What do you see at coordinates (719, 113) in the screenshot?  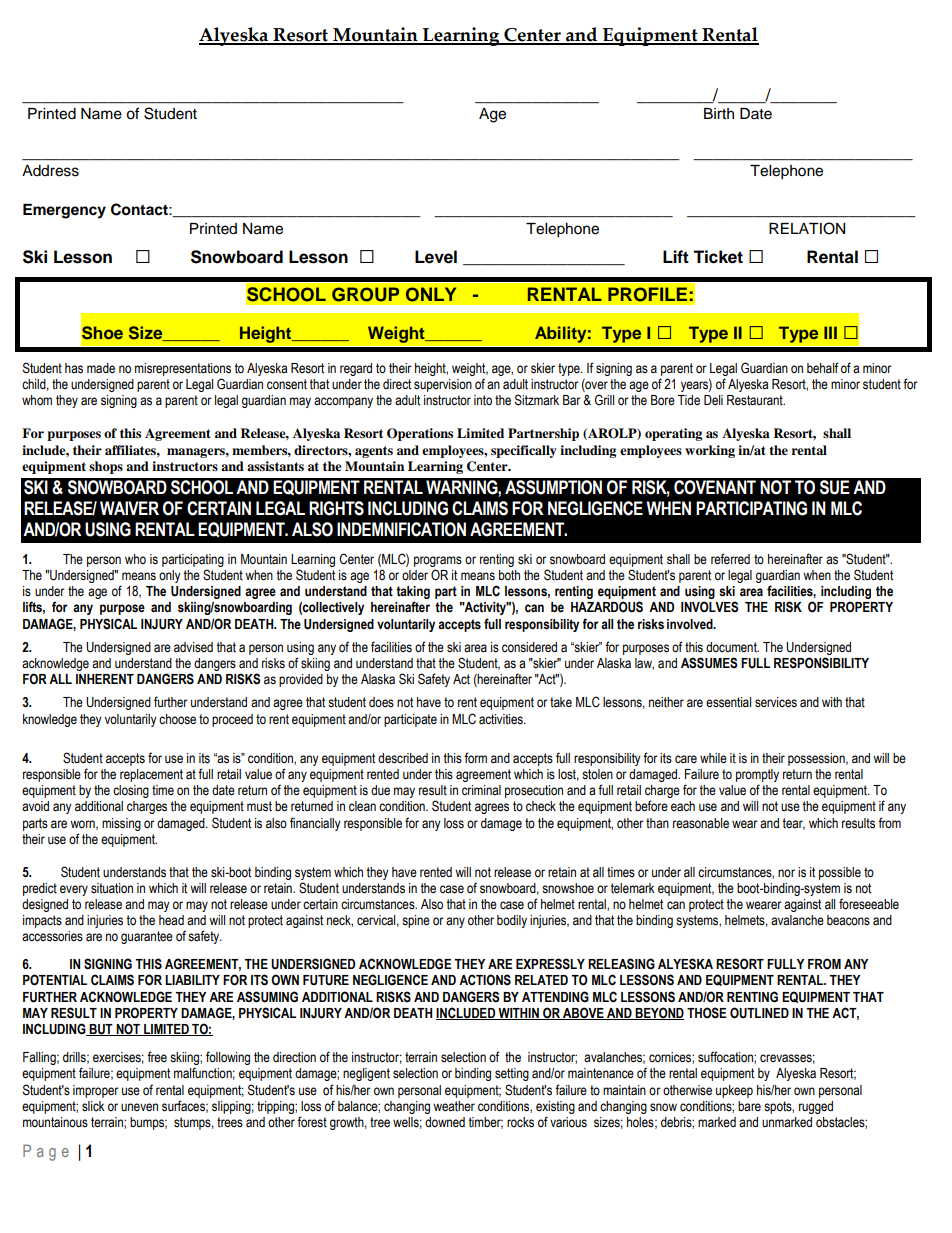 I see `Birth` at bounding box center [719, 113].
